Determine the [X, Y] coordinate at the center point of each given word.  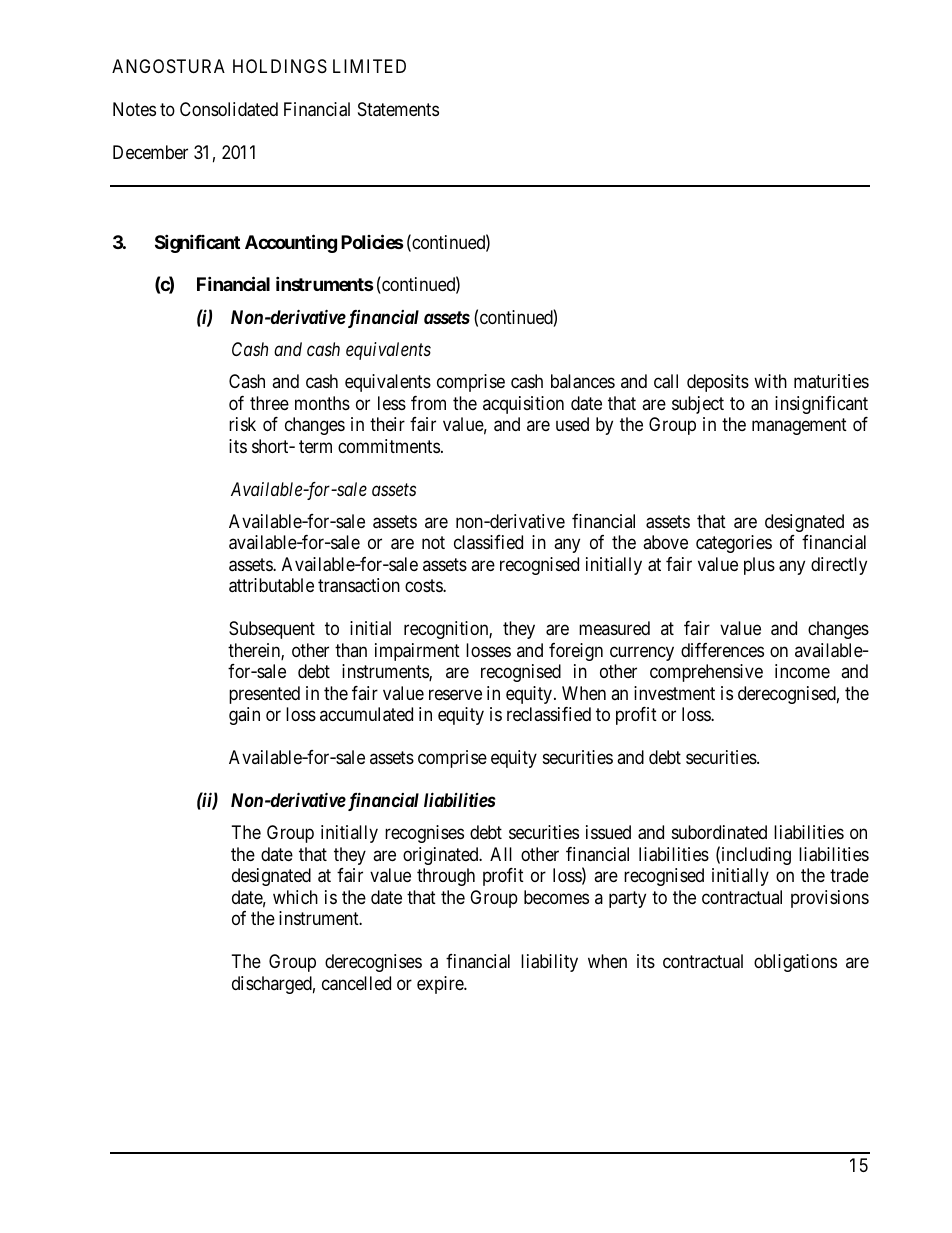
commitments [389, 446]
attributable [271, 585]
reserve [455, 694]
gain [244, 716]
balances [583, 381]
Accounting [291, 243]
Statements [398, 109]
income [802, 671]
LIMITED [369, 66]
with [770, 381]
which [295, 897]
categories [734, 544]
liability [549, 963]
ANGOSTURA [168, 66]
